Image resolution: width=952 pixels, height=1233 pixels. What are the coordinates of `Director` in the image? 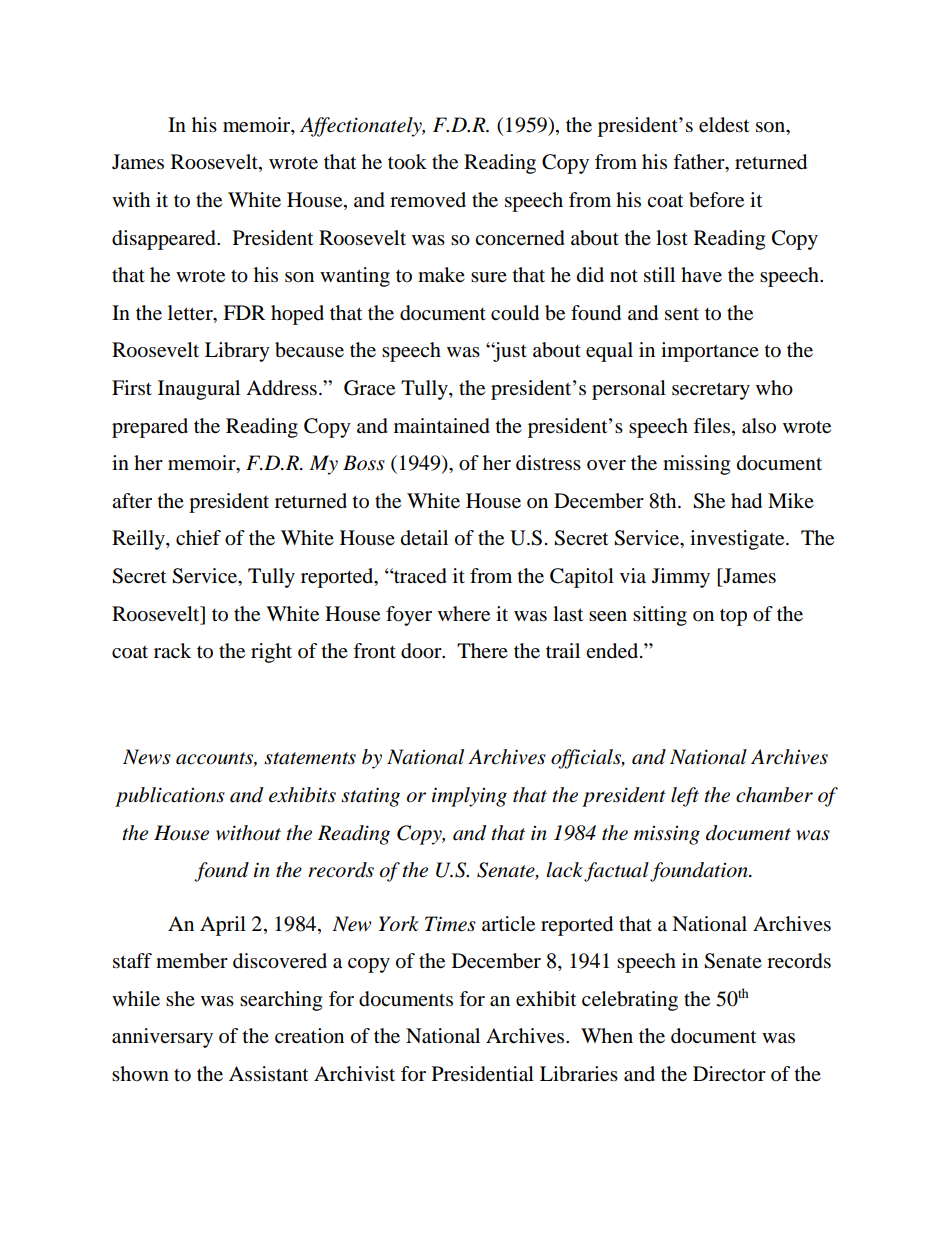 It's located at (729, 1074).
